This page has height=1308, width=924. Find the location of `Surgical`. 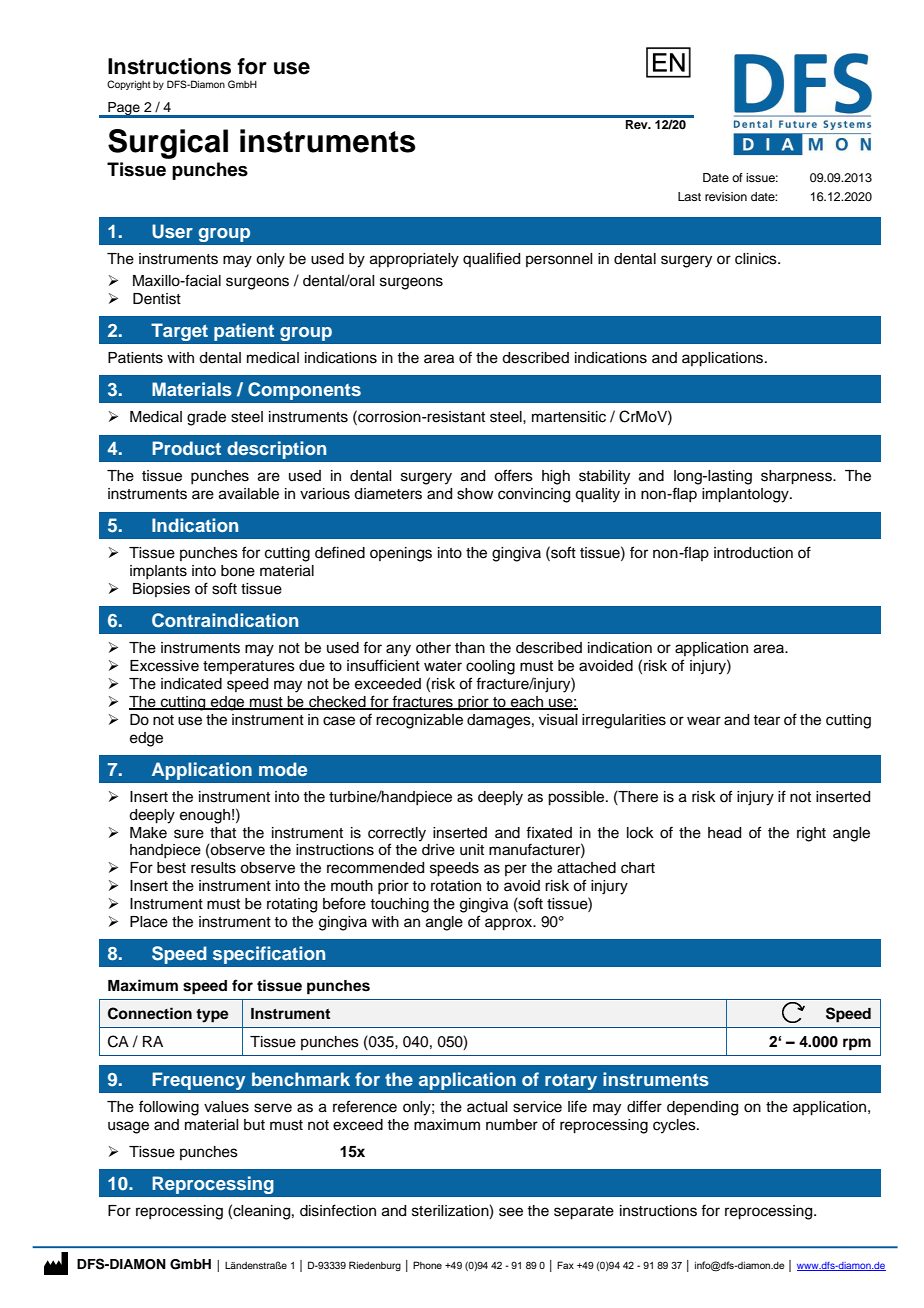

Surgical is located at coordinates (168, 144).
